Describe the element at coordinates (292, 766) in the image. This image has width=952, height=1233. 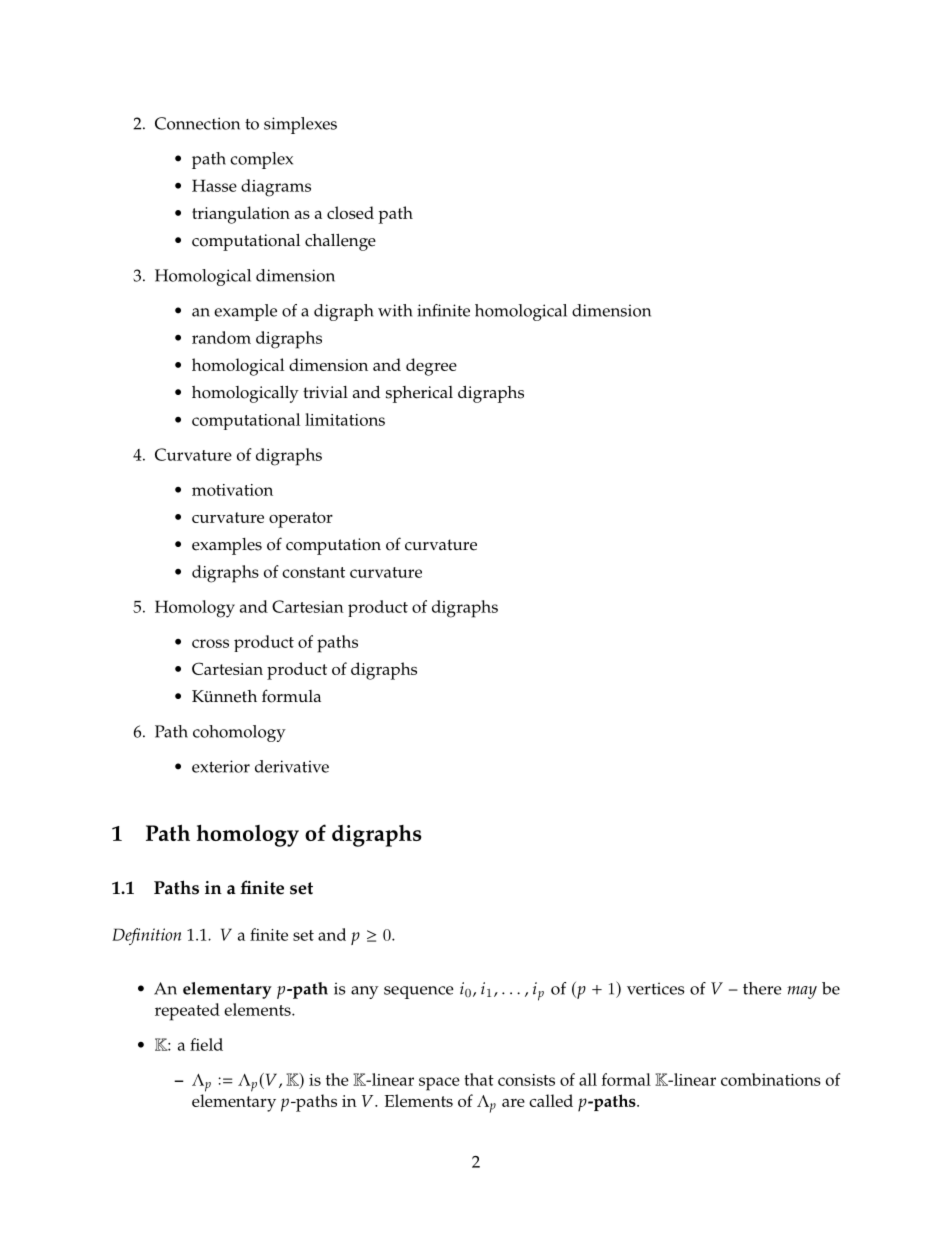
I see `derivative` at that location.
